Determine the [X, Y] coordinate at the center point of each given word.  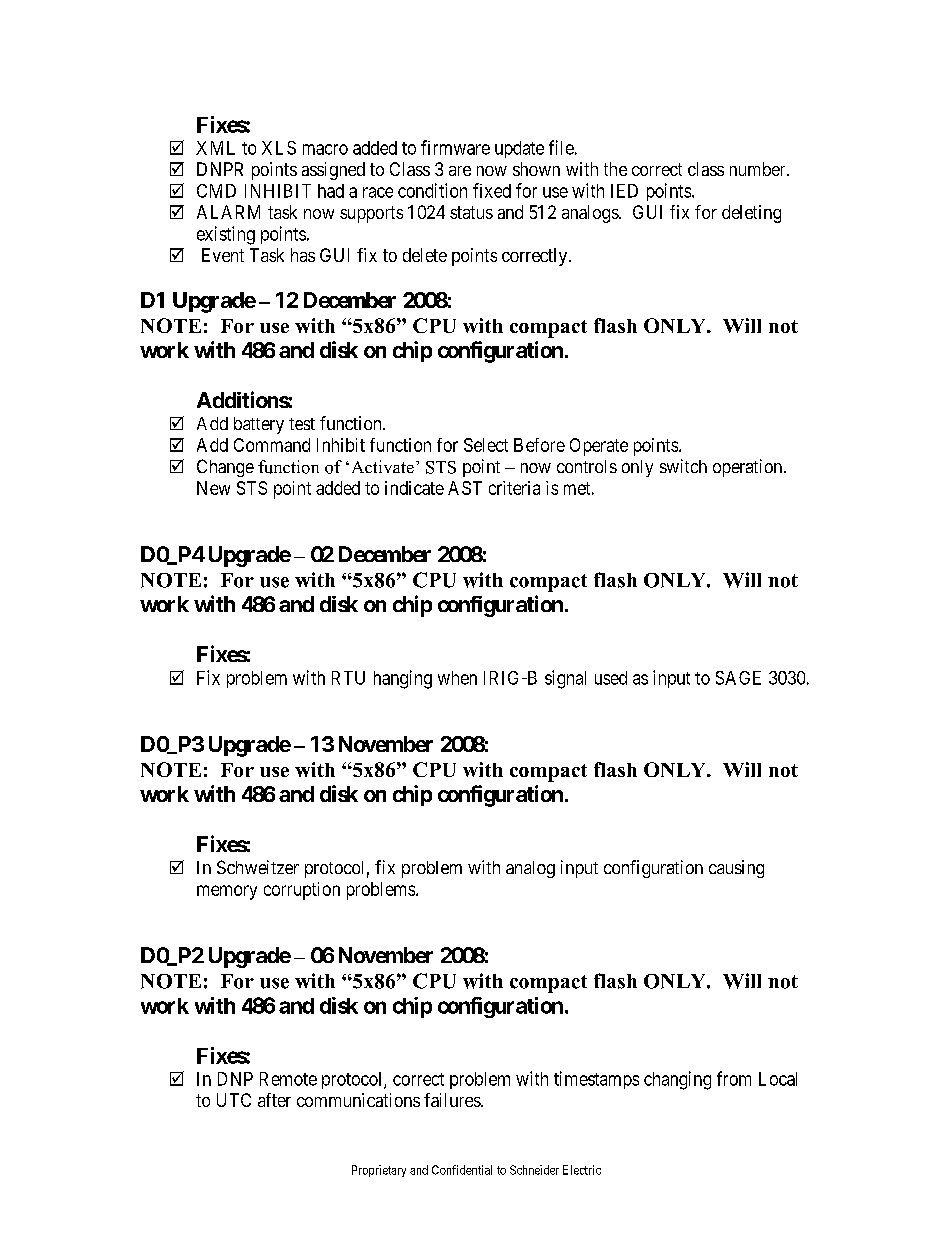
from [734, 1078]
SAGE [738, 678]
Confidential [462, 1170]
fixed [492, 190]
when [457, 678]
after [274, 1100]
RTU [348, 678]
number [759, 169]
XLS [279, 148]
